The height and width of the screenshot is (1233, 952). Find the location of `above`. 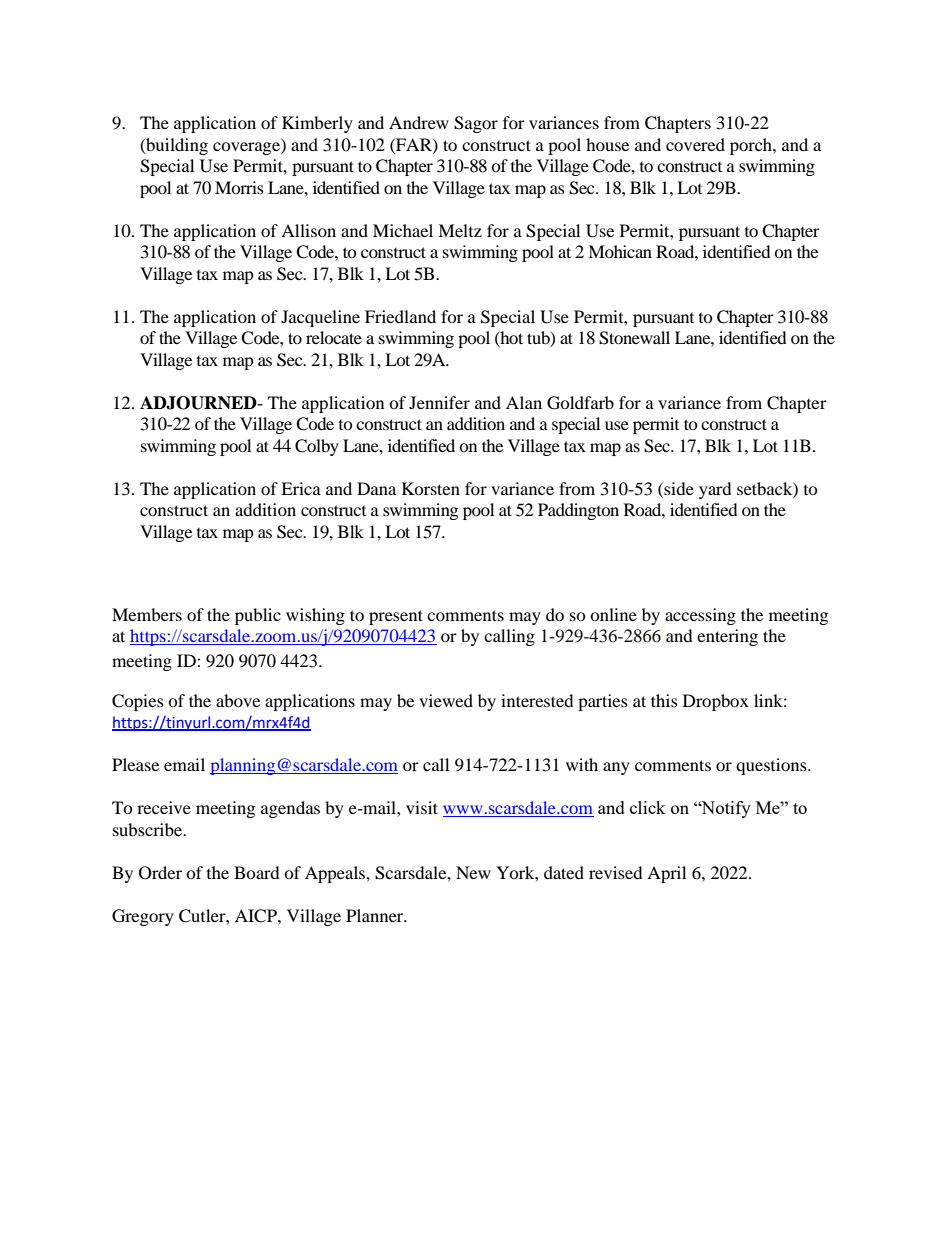

above is located at coordinates (238, 700).
